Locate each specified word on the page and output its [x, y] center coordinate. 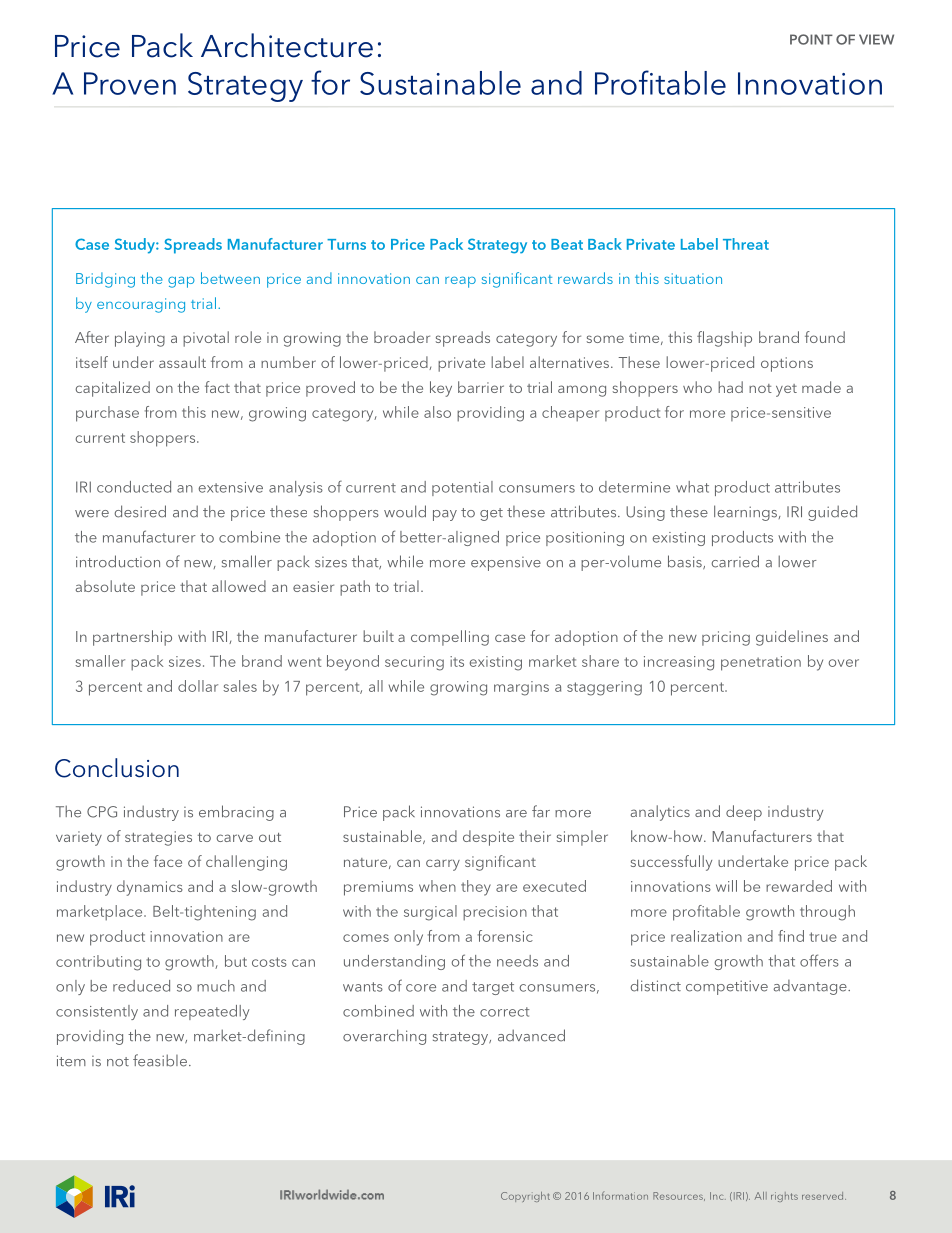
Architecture [287, 45]
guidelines [792, 638]
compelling [450, 638]
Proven [130, 83]
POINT [811, 39]
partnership [132, 638]
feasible [160, 1060]
